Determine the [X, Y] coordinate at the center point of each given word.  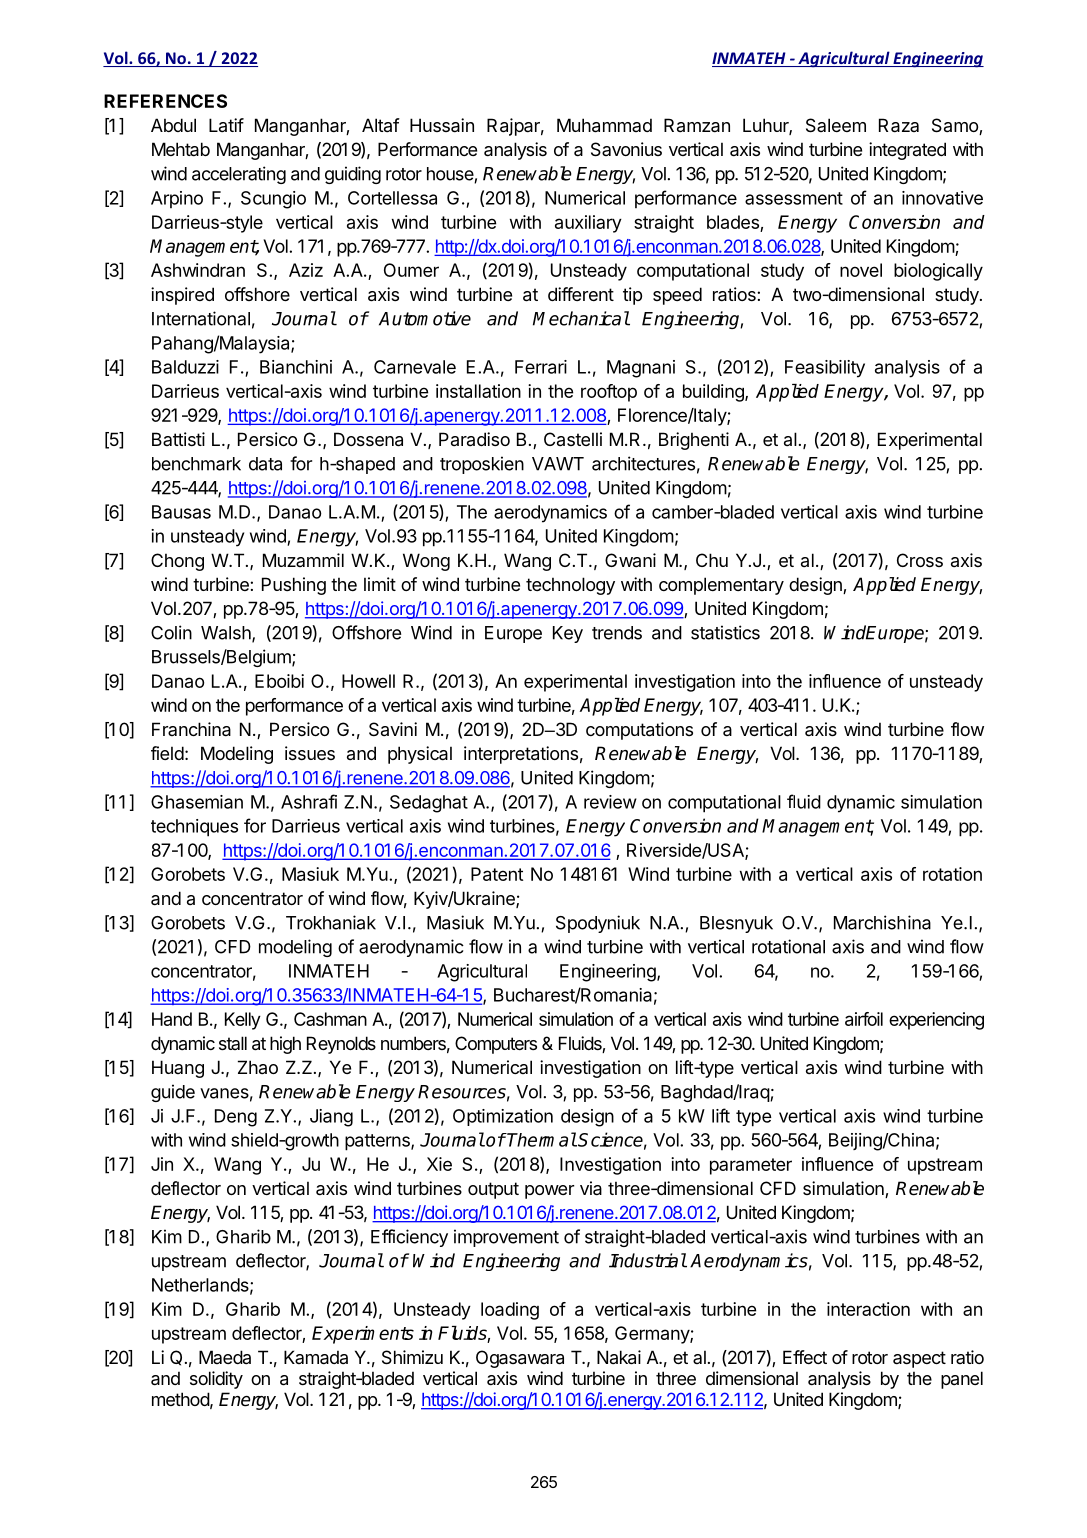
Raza [899, 125]
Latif [226, 125]
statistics [725, 632]
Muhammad [604, 125]
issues [310, 753]
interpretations [521, 755]
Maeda [225, 1357]
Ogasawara [520, 1359]
